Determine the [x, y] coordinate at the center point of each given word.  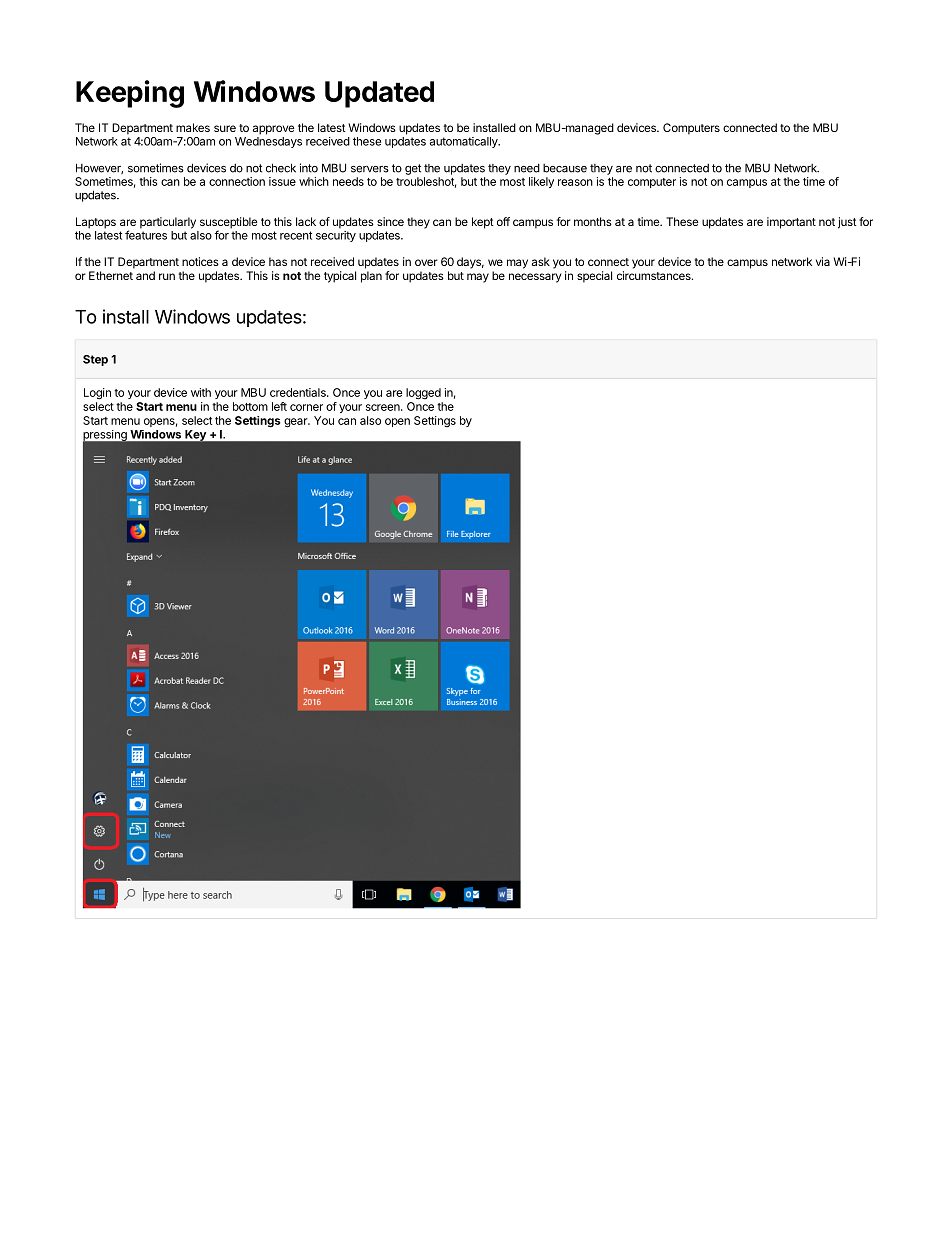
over [426, 262]
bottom [250, 406]
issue [282, 181]
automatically [465, 142]
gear [297, 423]
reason [575, 182]
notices [200, 261]
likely [541, 182]
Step [95, 360]
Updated [379, 94]
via [823, 261]
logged [423, 394]
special [594, 277]
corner [306, 407]
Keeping [130, 94]
